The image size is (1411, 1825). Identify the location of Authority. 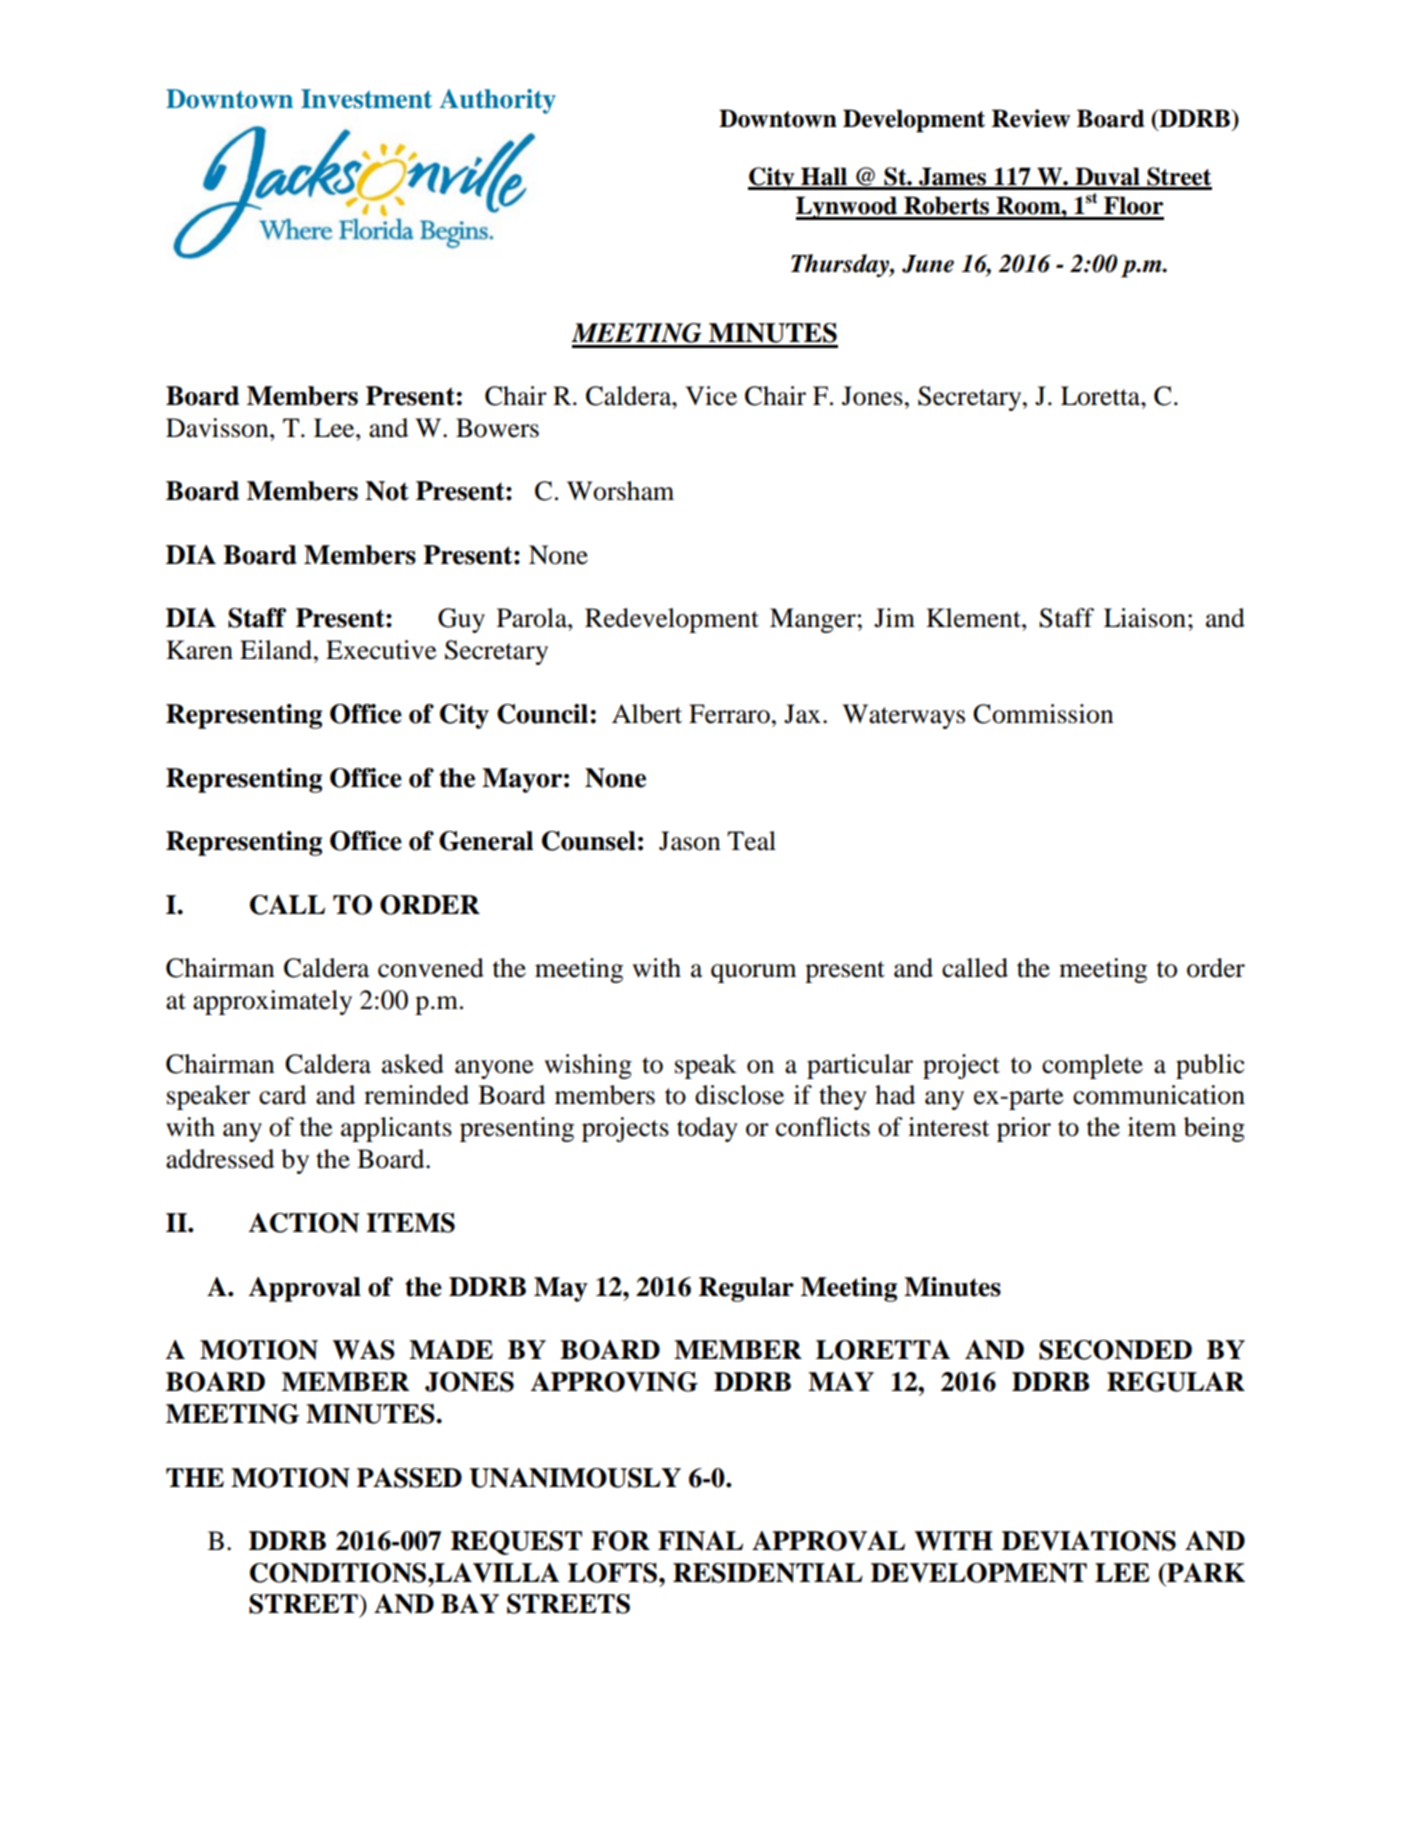
(497, 101).
